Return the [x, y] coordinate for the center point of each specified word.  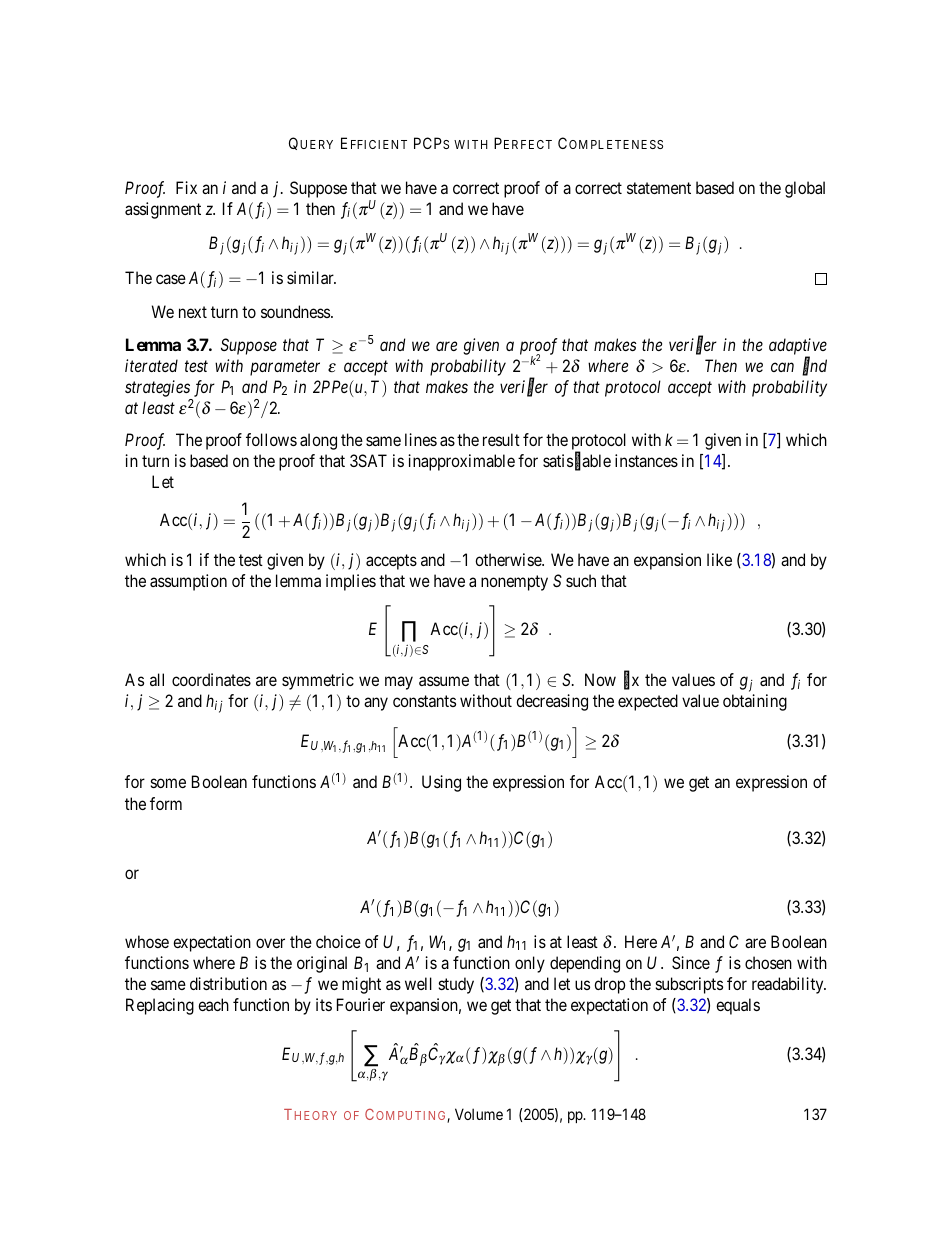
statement [659, 188]
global [805, 189]
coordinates [211, 679]
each [213, 1004]
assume [444, 681]
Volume [479, 1114]
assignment [163, 210]
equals [738, 1006]
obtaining [755, 702]
